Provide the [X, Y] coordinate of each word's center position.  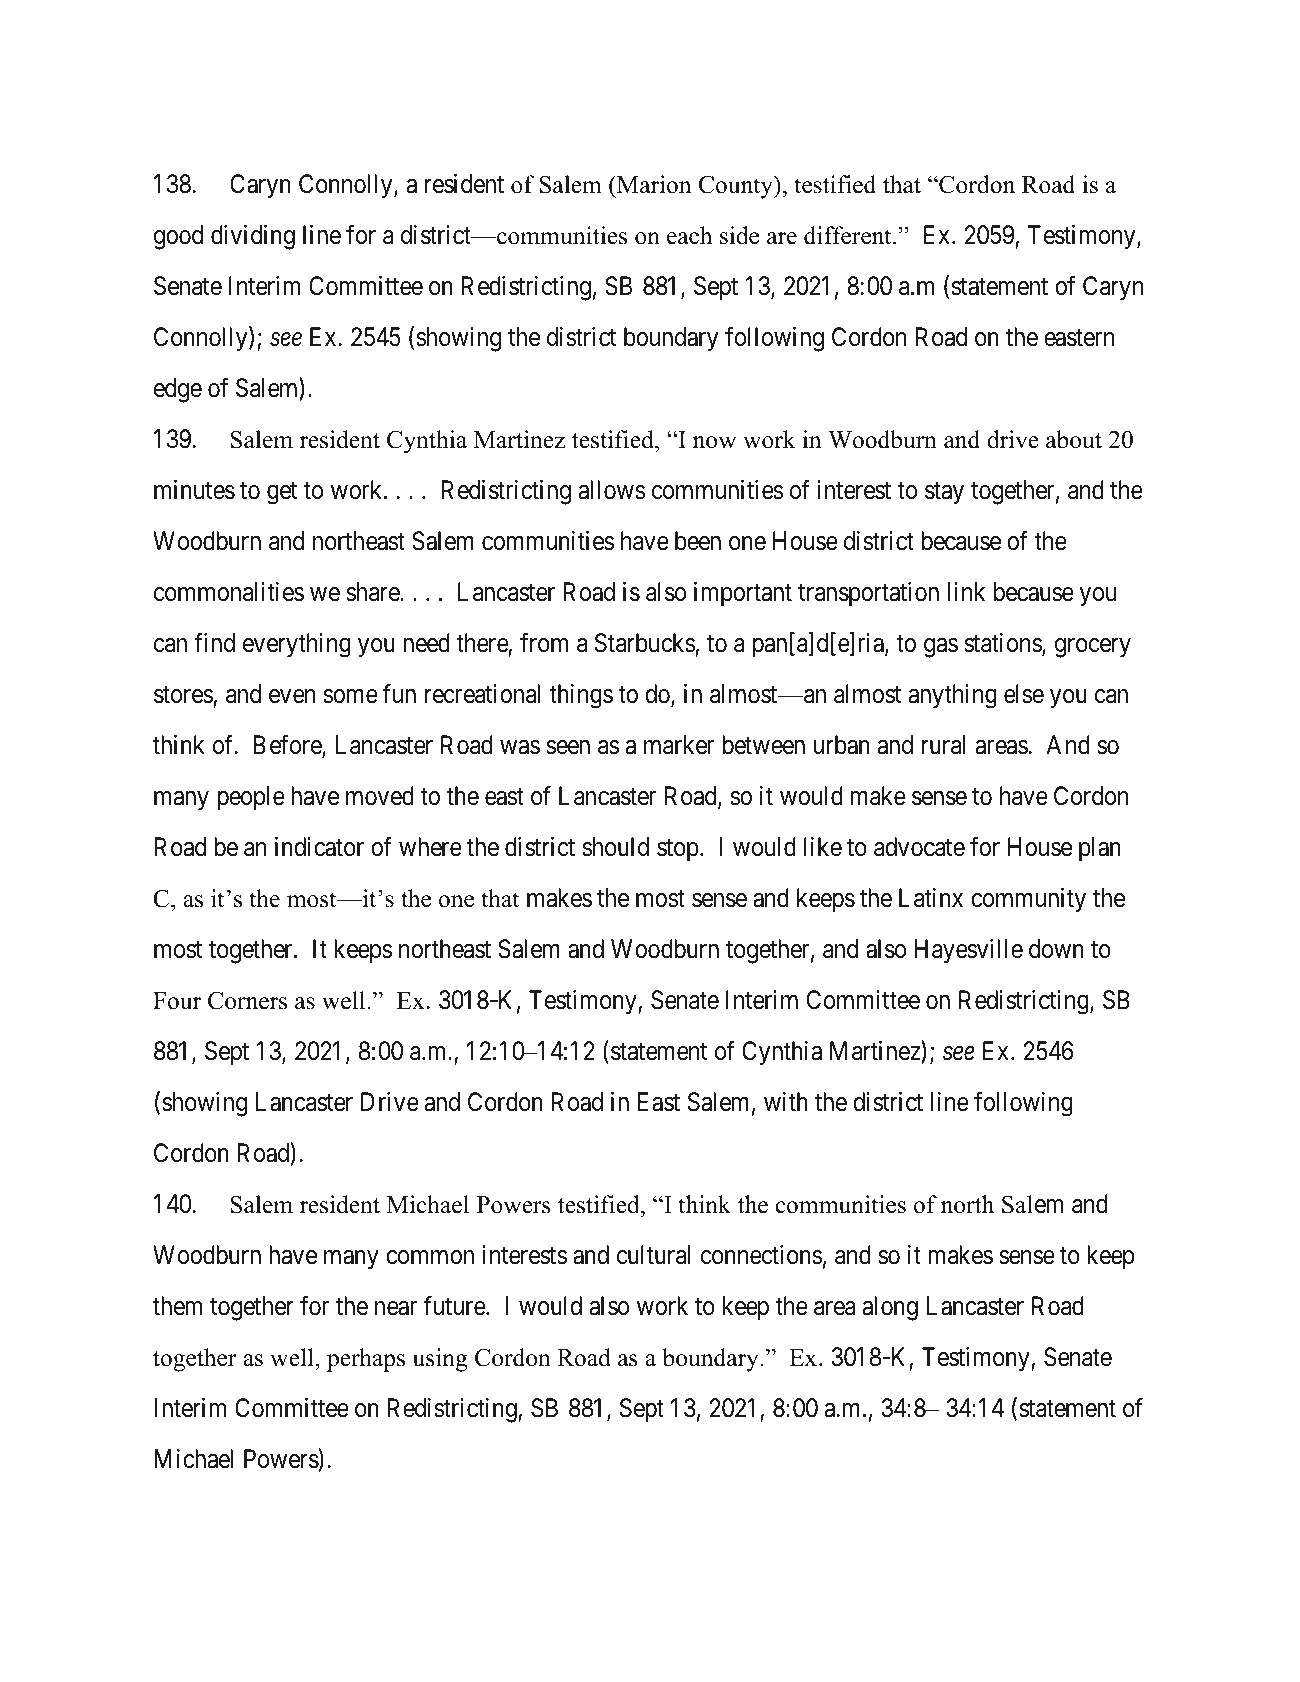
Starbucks [645, 643]
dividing [253, 237]
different [849, 235]
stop [678, 850]
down [1056, 949]
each [689, 235]
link [966, 591]
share [373, 592]
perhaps [366, 1360]
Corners [247, 1000]
